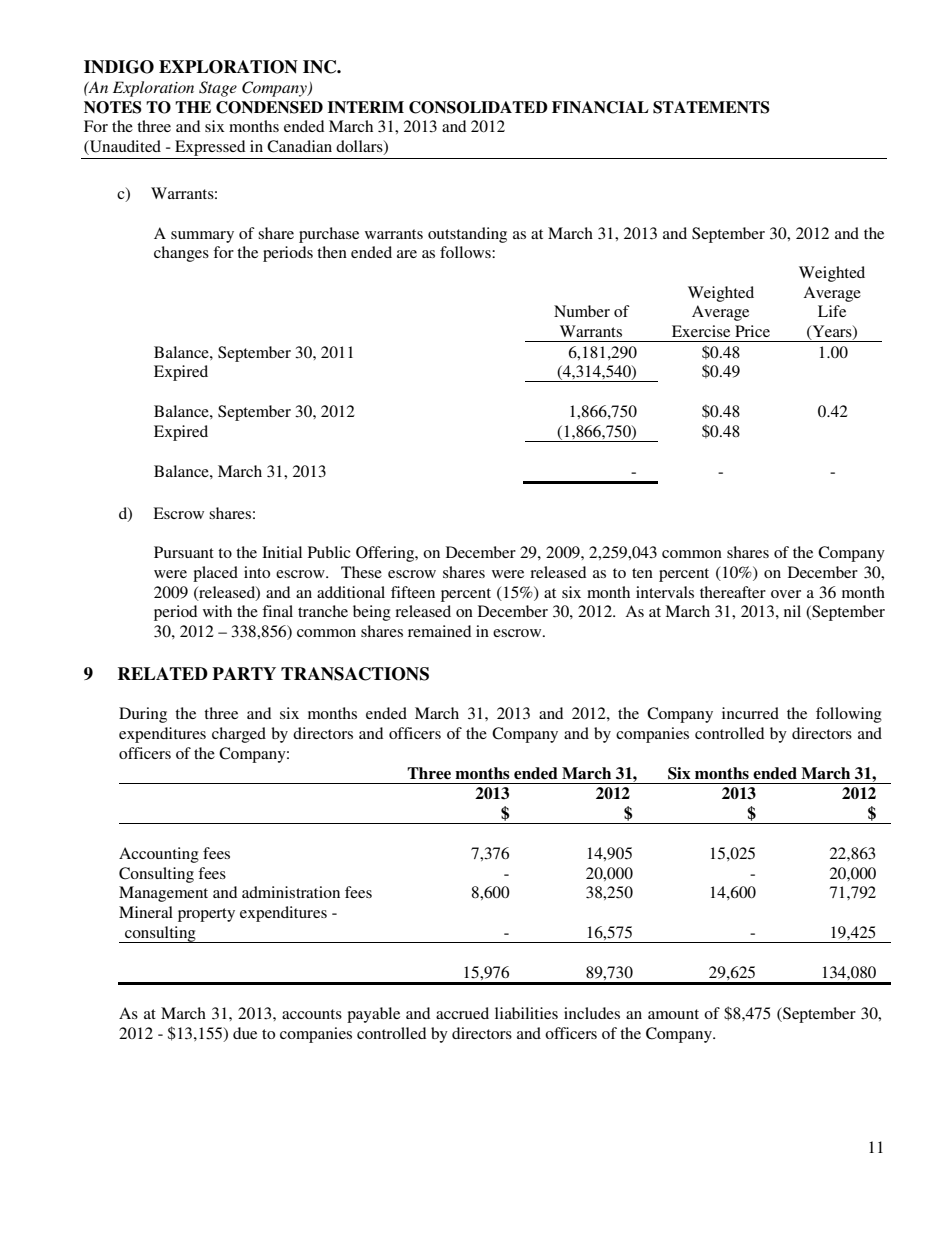 The height and width of the image is (1233, 952). What do you see at coordinates (582, 311) in the image?
I see `Number` at bounding box center [582, 311].
